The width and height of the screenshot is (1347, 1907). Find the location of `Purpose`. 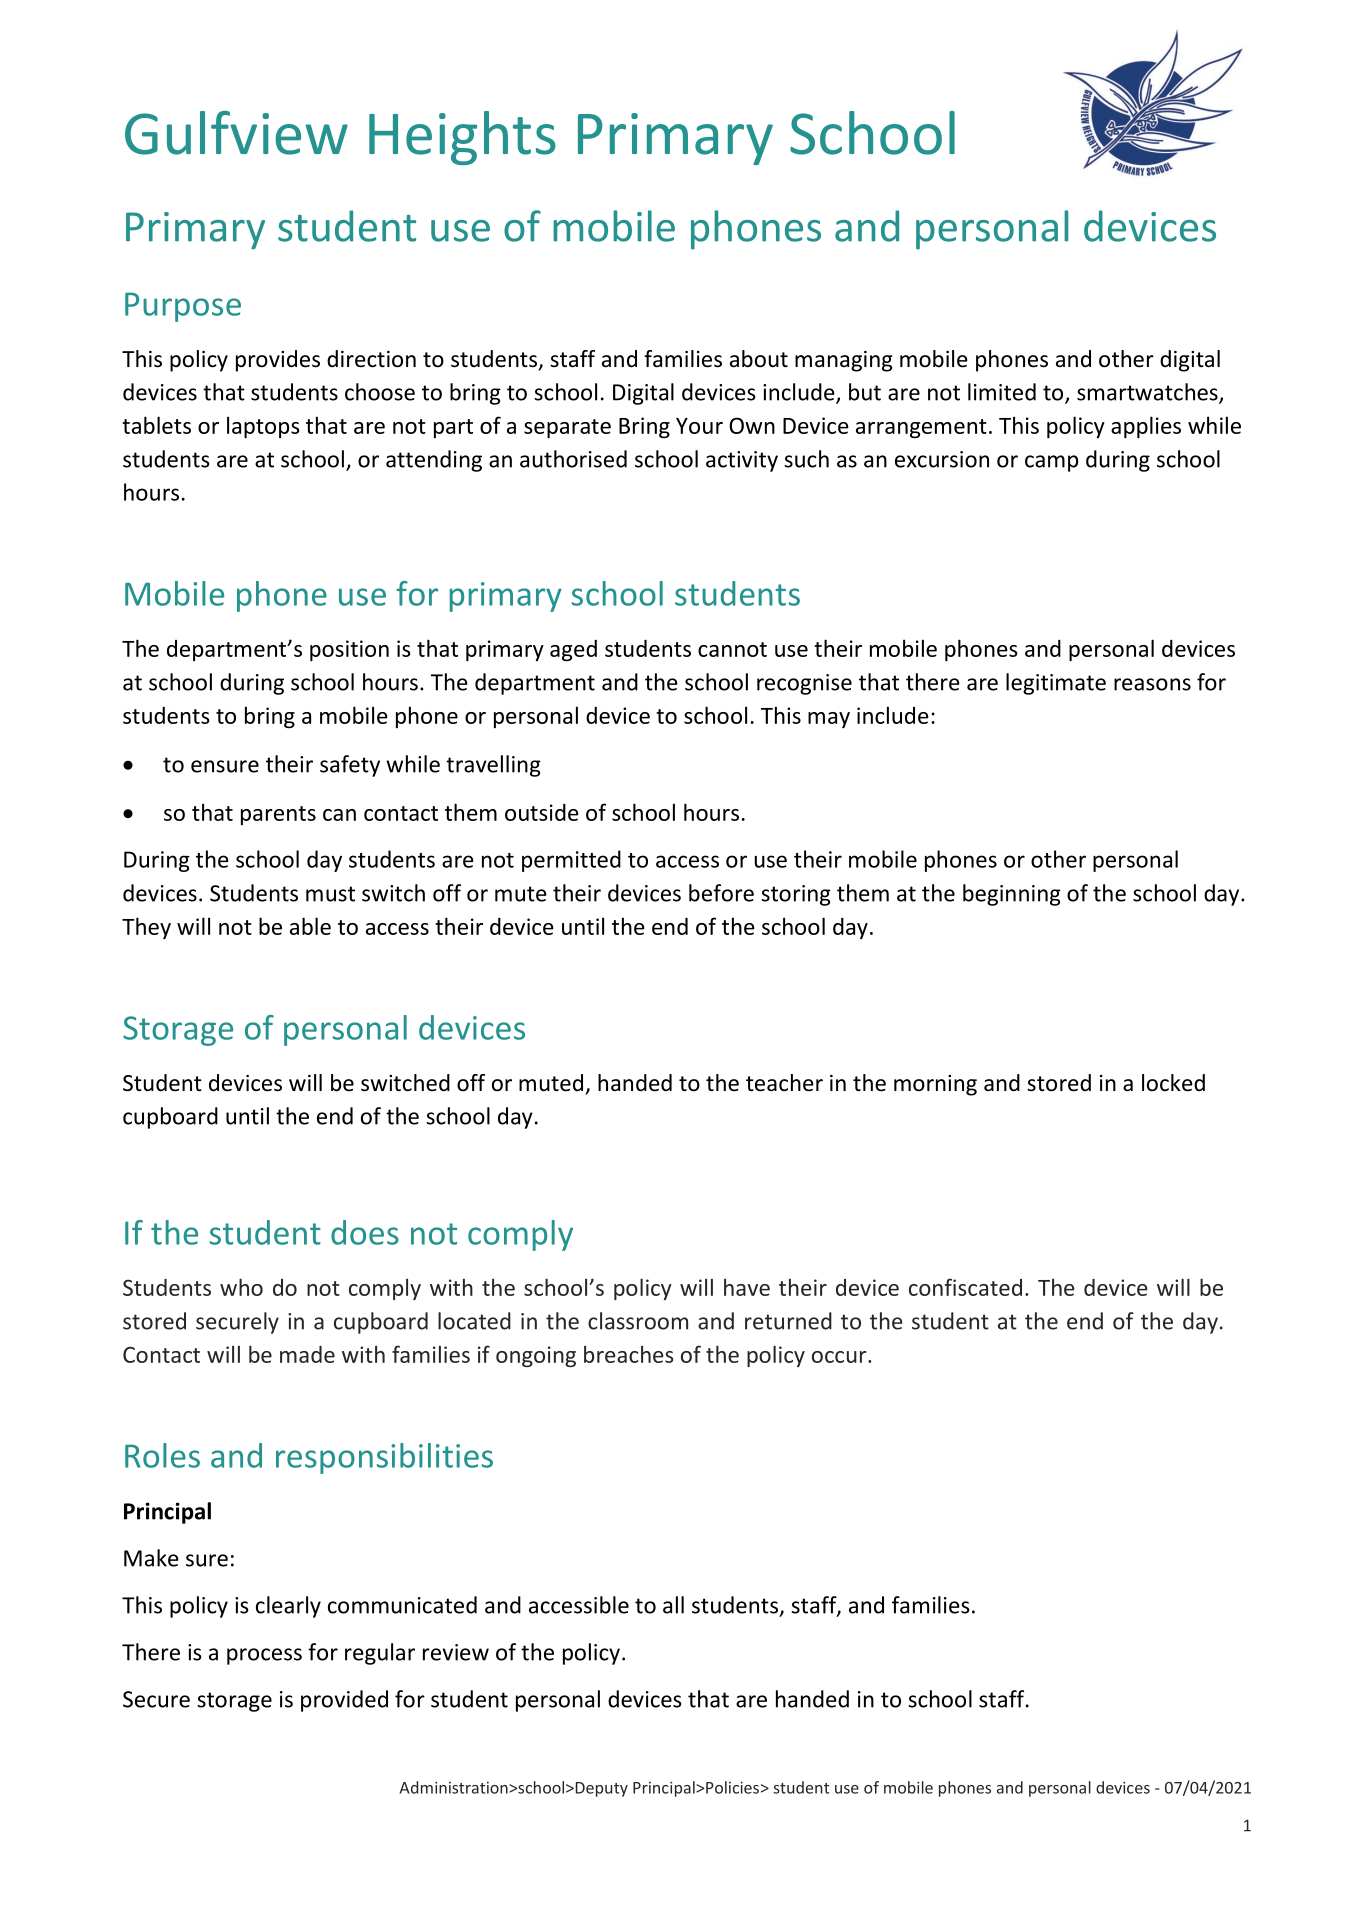

Purpose is located at coordinates (183, 307).
